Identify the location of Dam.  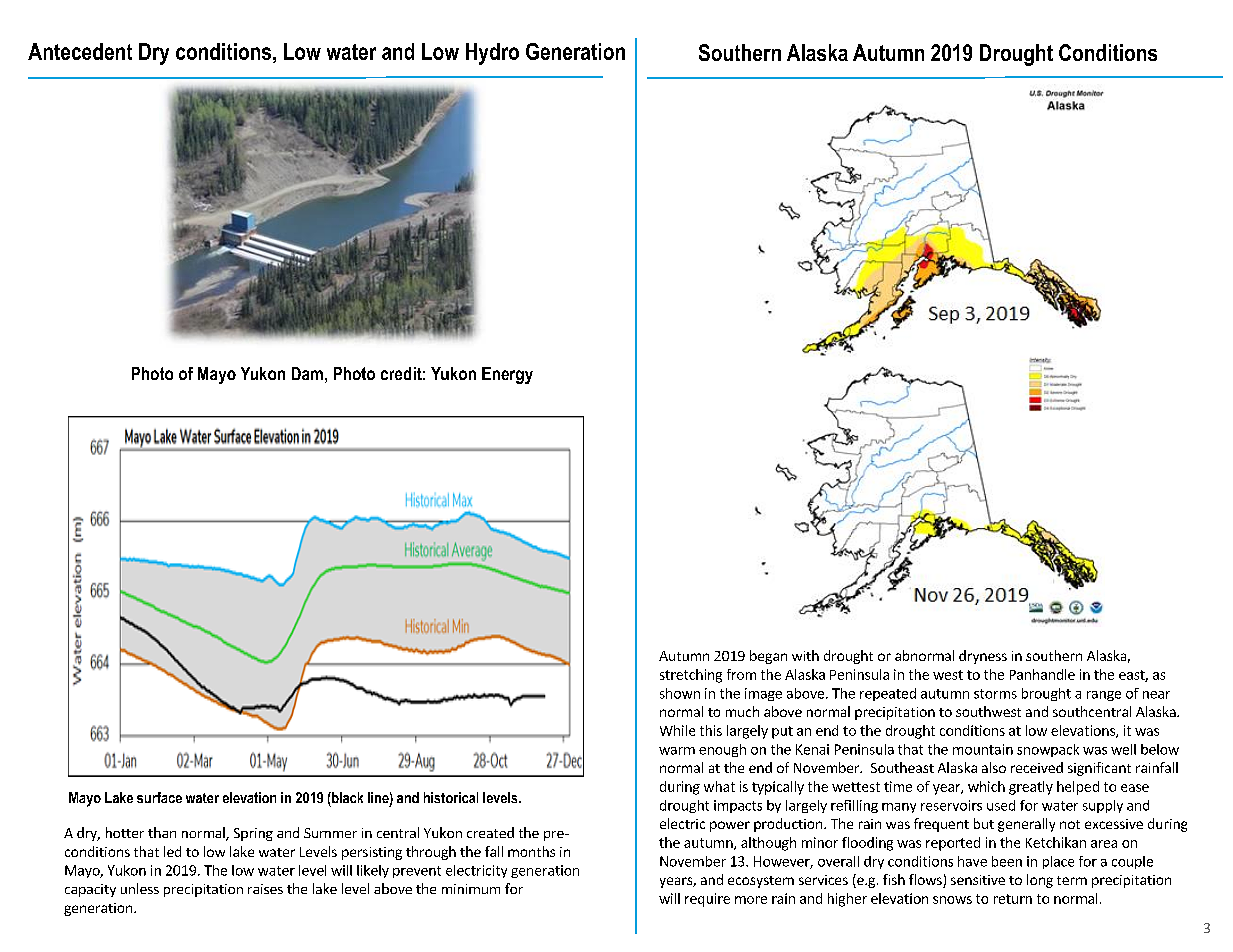
(307, 373).
